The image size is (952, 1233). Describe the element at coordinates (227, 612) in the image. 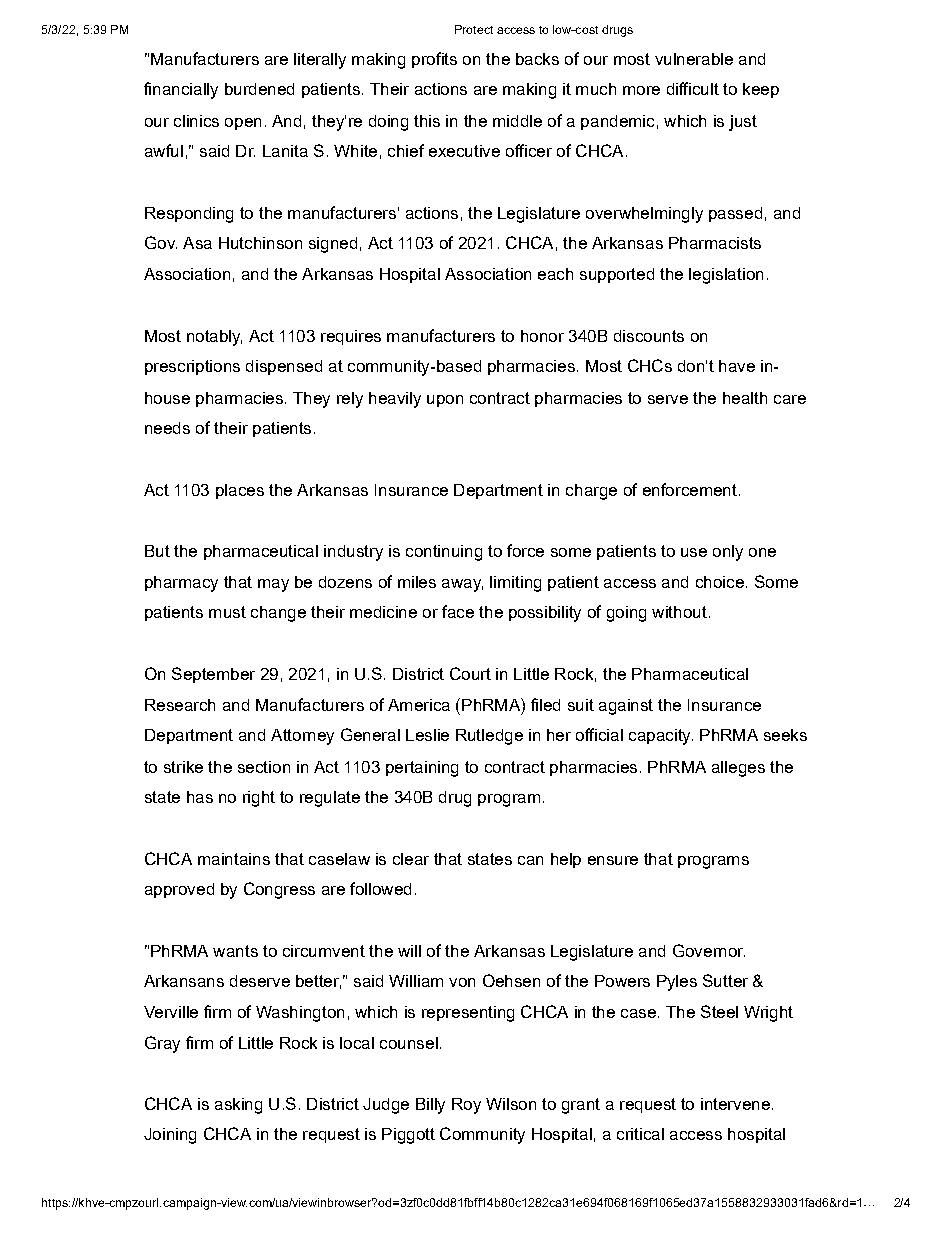

I see `must` at that location.
